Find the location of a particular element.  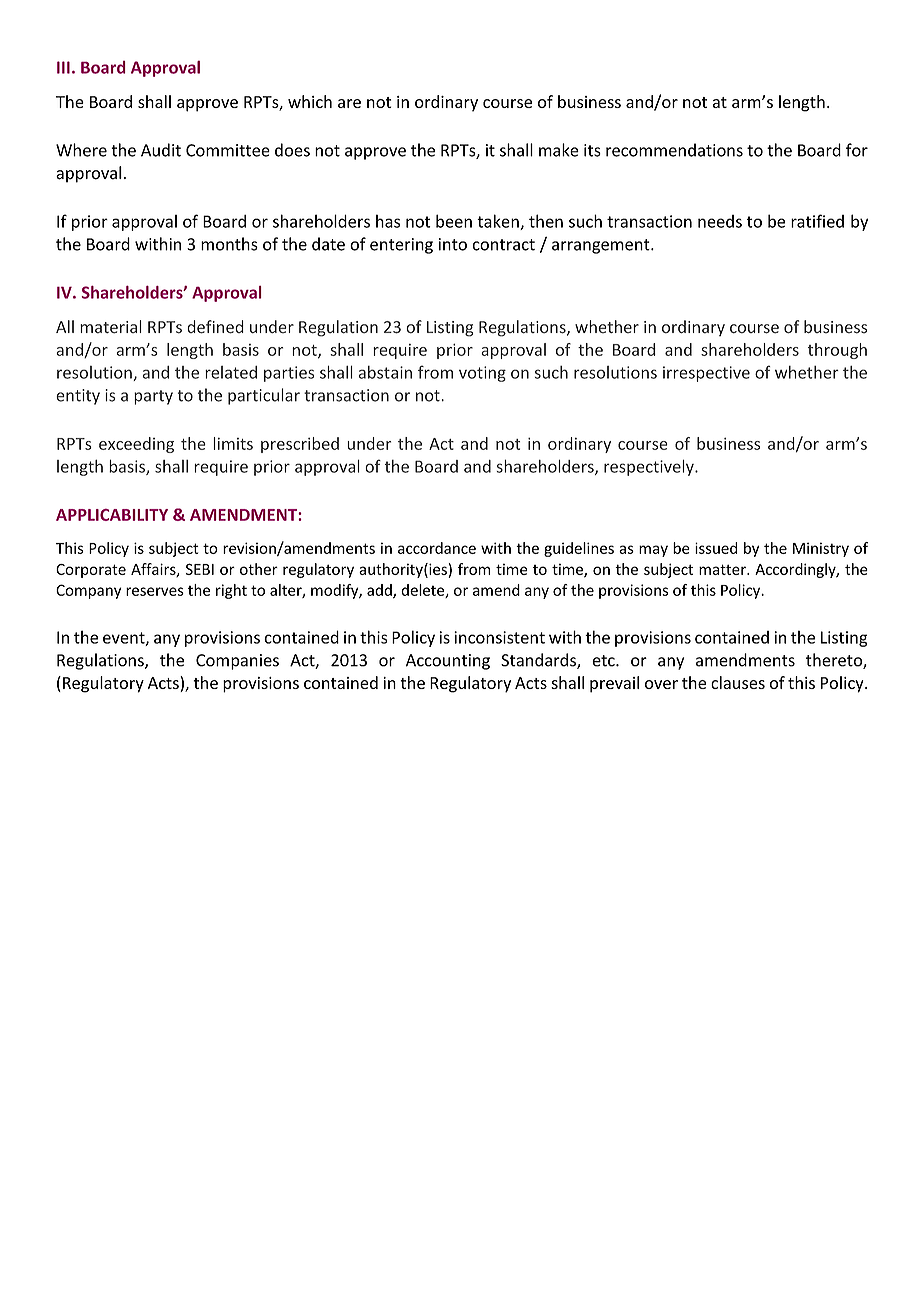

Companies is located at coordinates (237, 662).
